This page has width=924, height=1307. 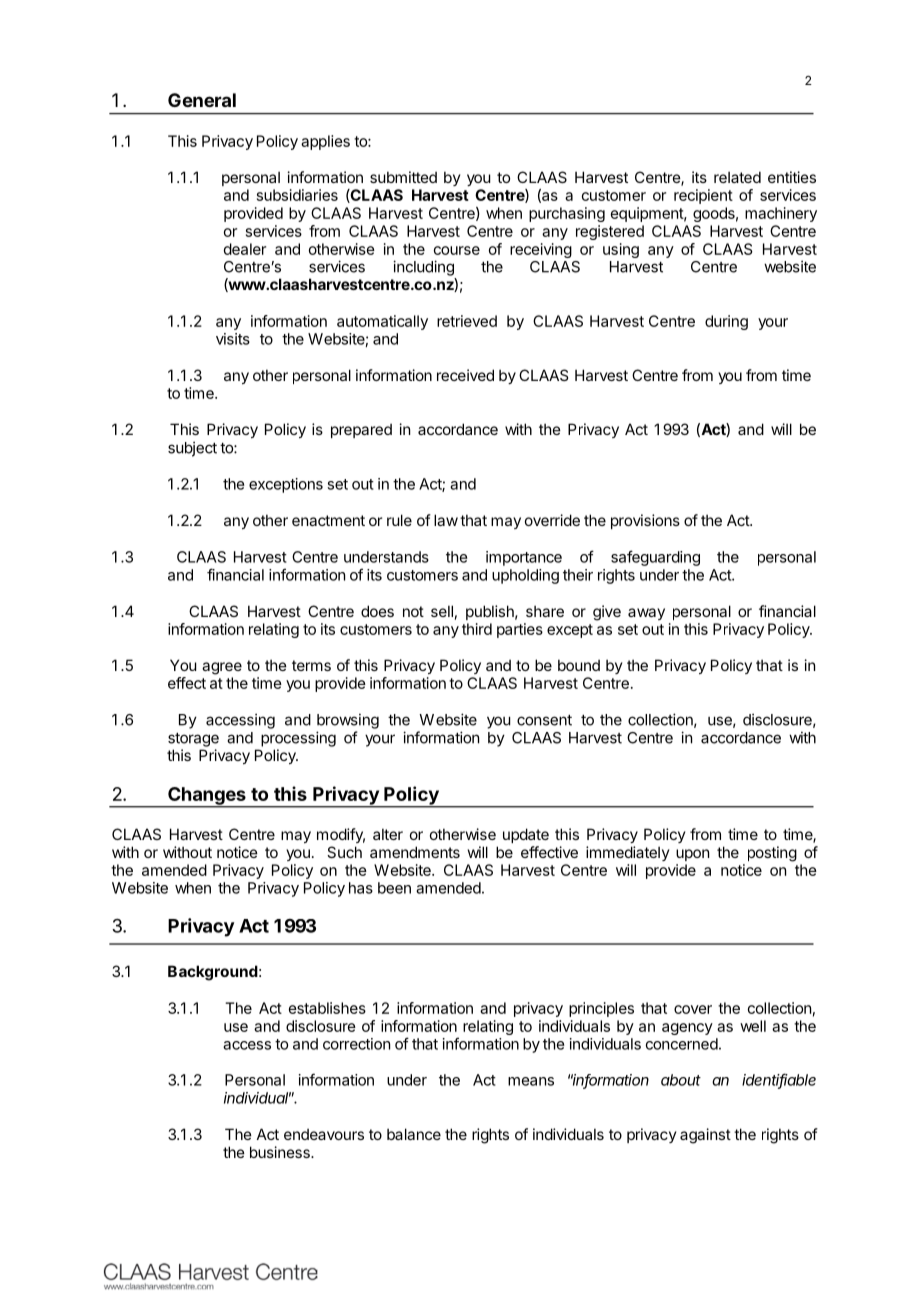 I want to click on submitted, so click(x=403, y=177).
